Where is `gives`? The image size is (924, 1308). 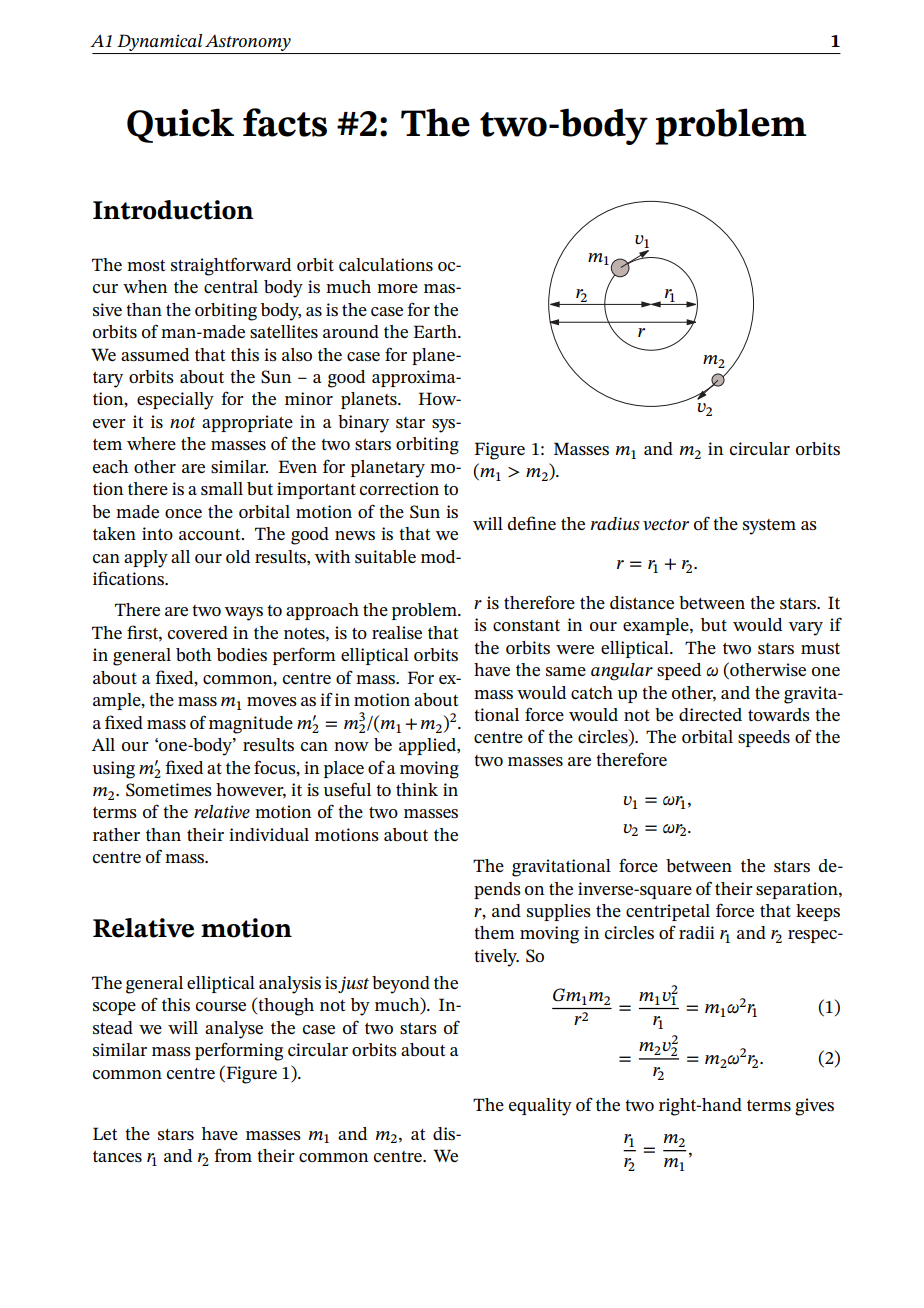 gives is located at coordinates (814, 1107).
